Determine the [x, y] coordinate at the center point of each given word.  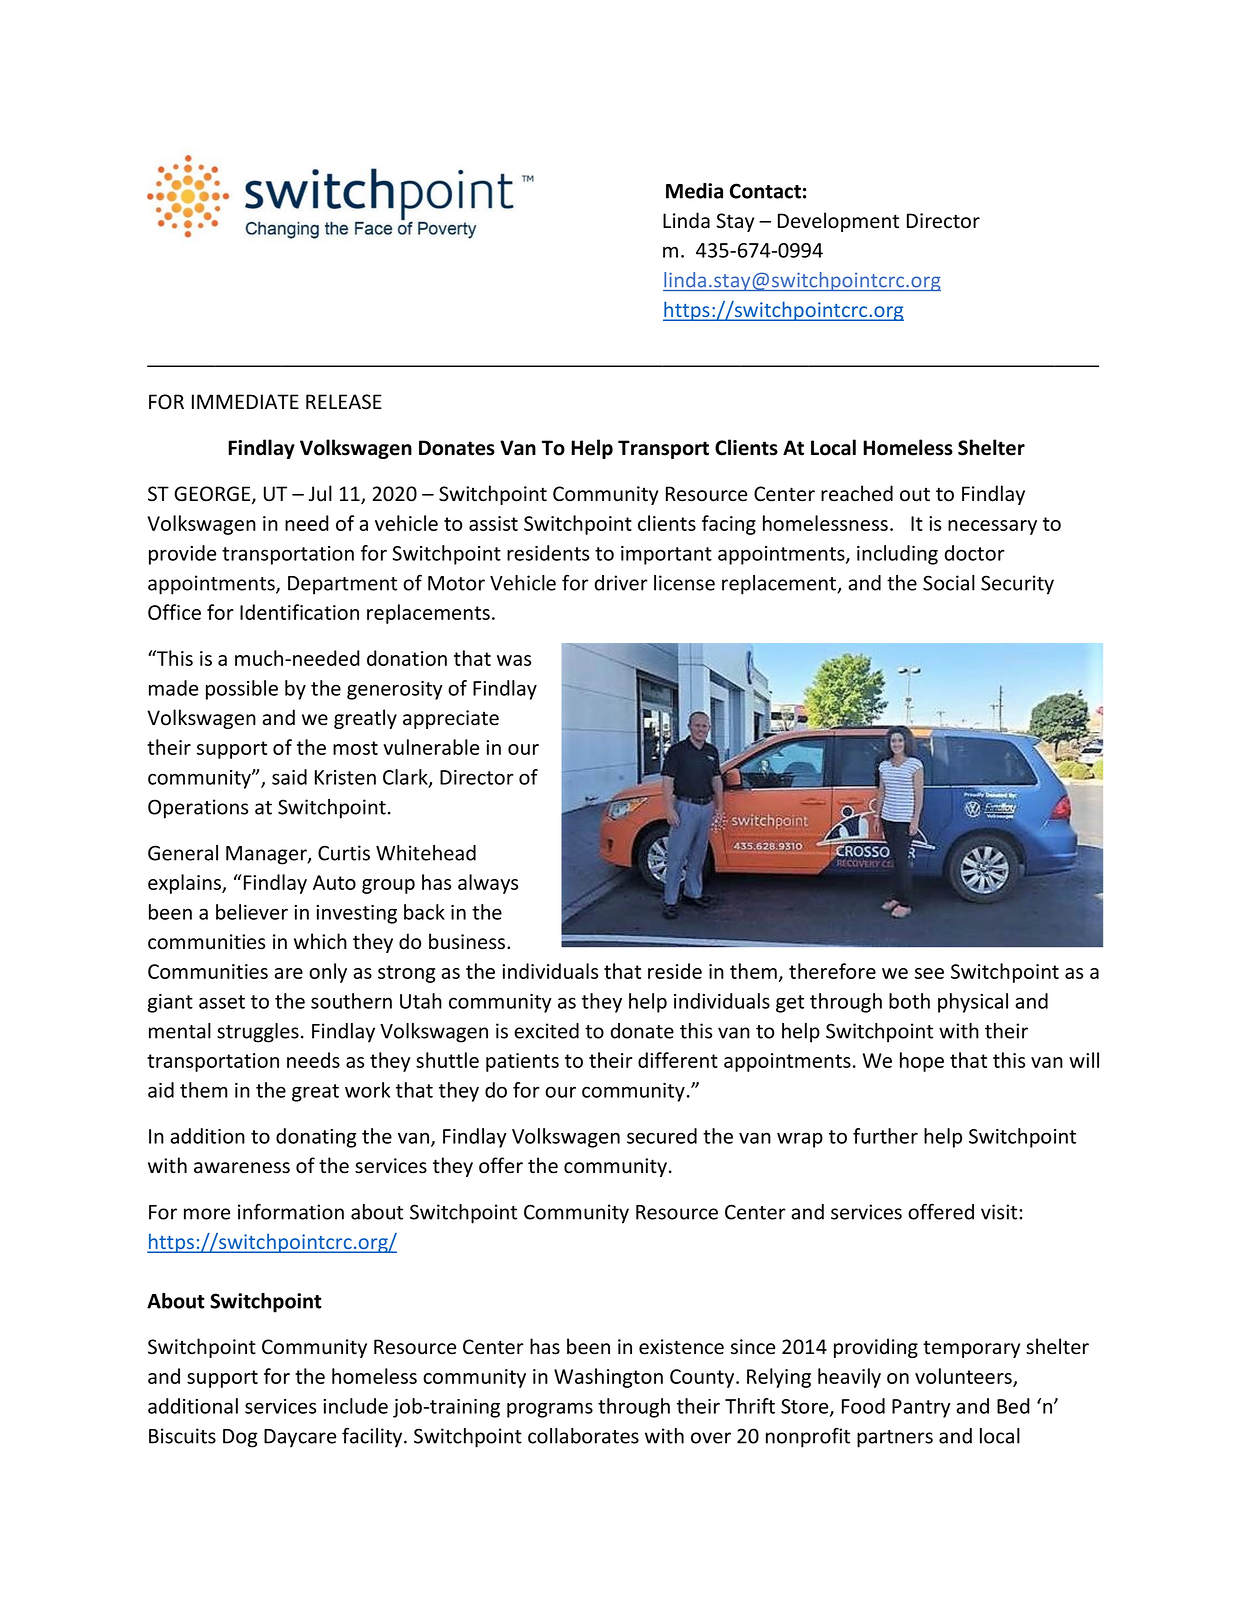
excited [546, 1031]
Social [949, 583]
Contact [765, 191]
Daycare [300, 1438]
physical [973, 1003]
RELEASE [344, 402]
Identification [299, 612]
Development [838, 222]
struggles [258, 1033]
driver [621, 583]
